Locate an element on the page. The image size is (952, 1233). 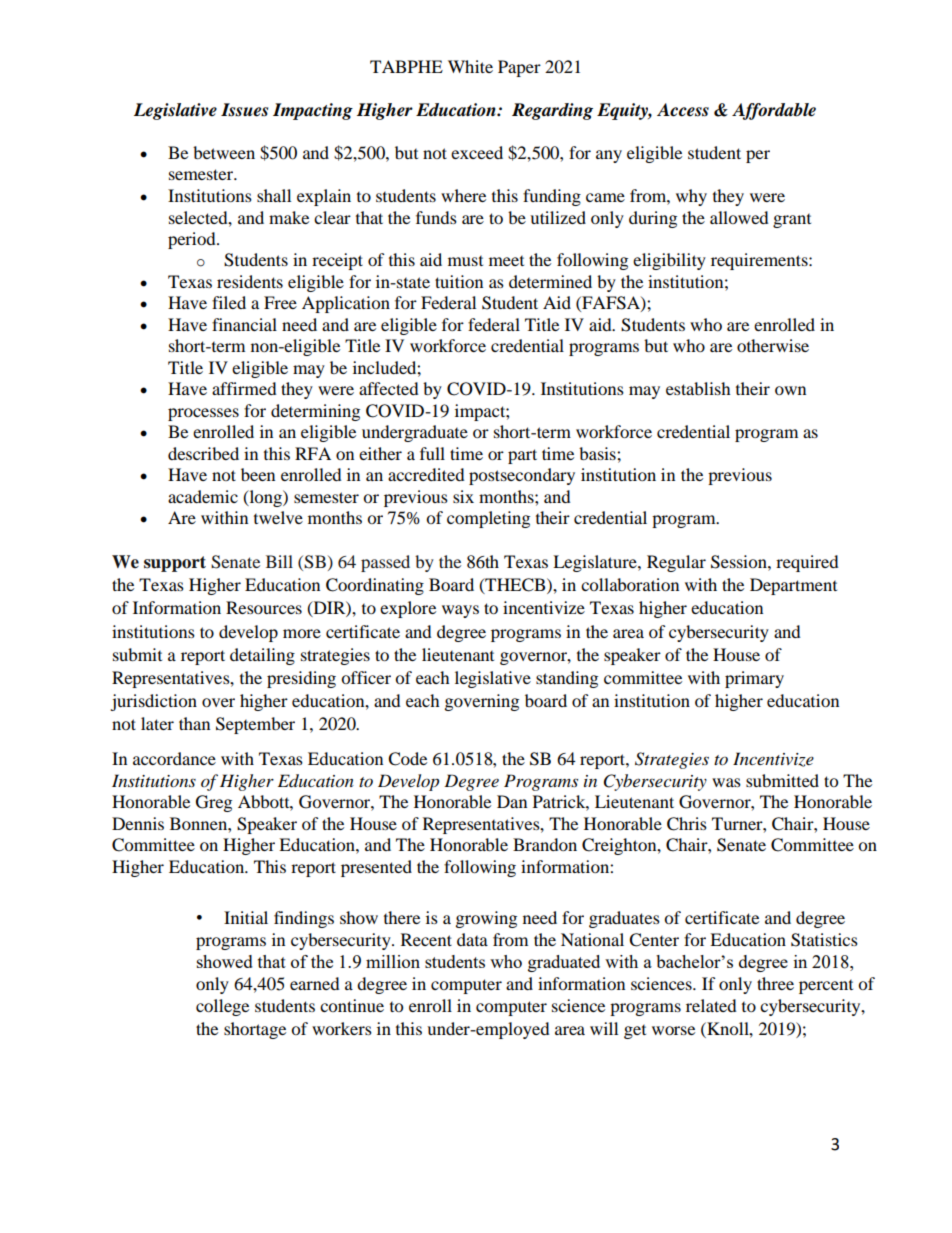
full is located at coordinates (432, 453).
